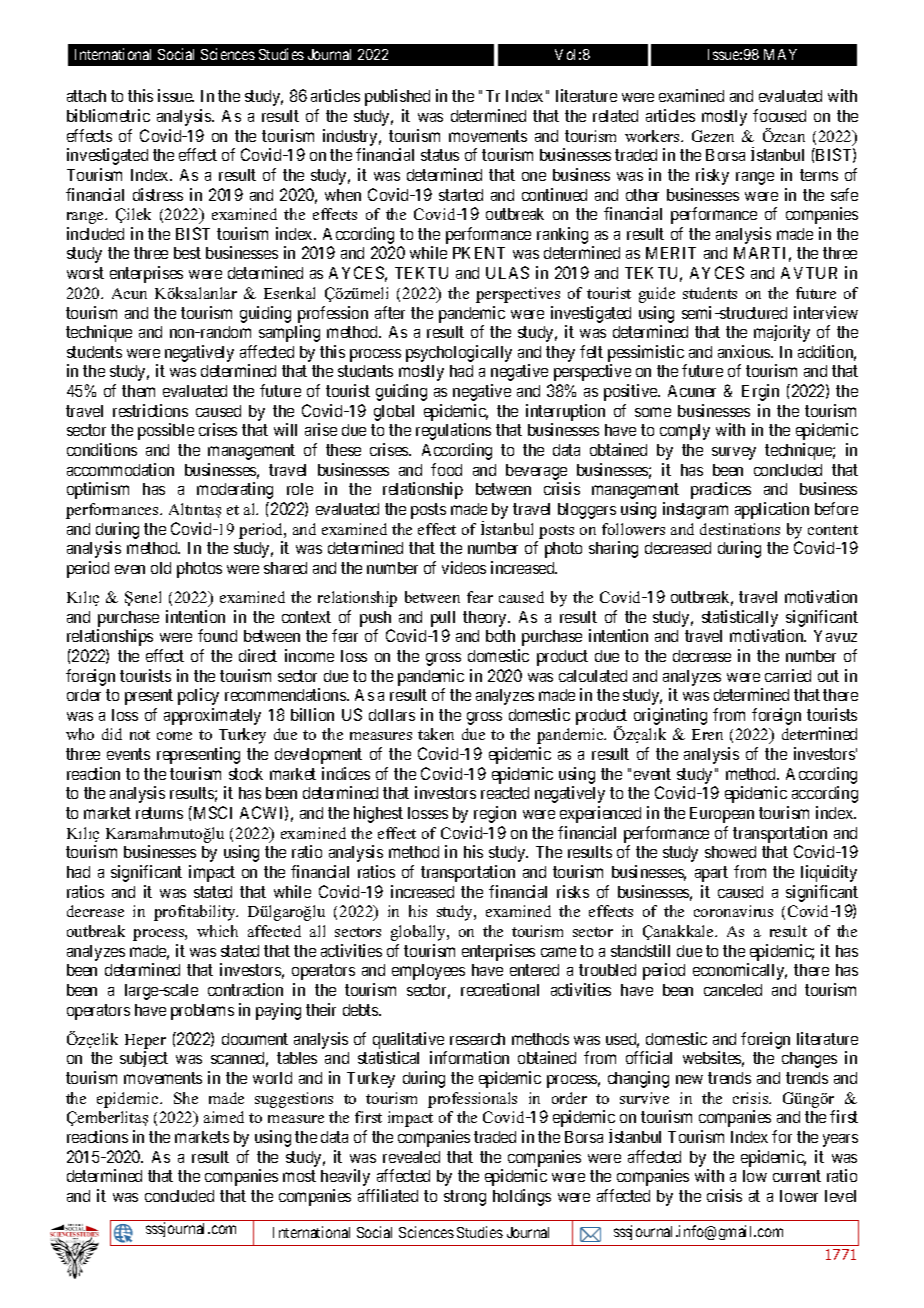  What do you see at coordinates (780, 54) in the page?
I see `MAY` at bounding box center [780, 54].
